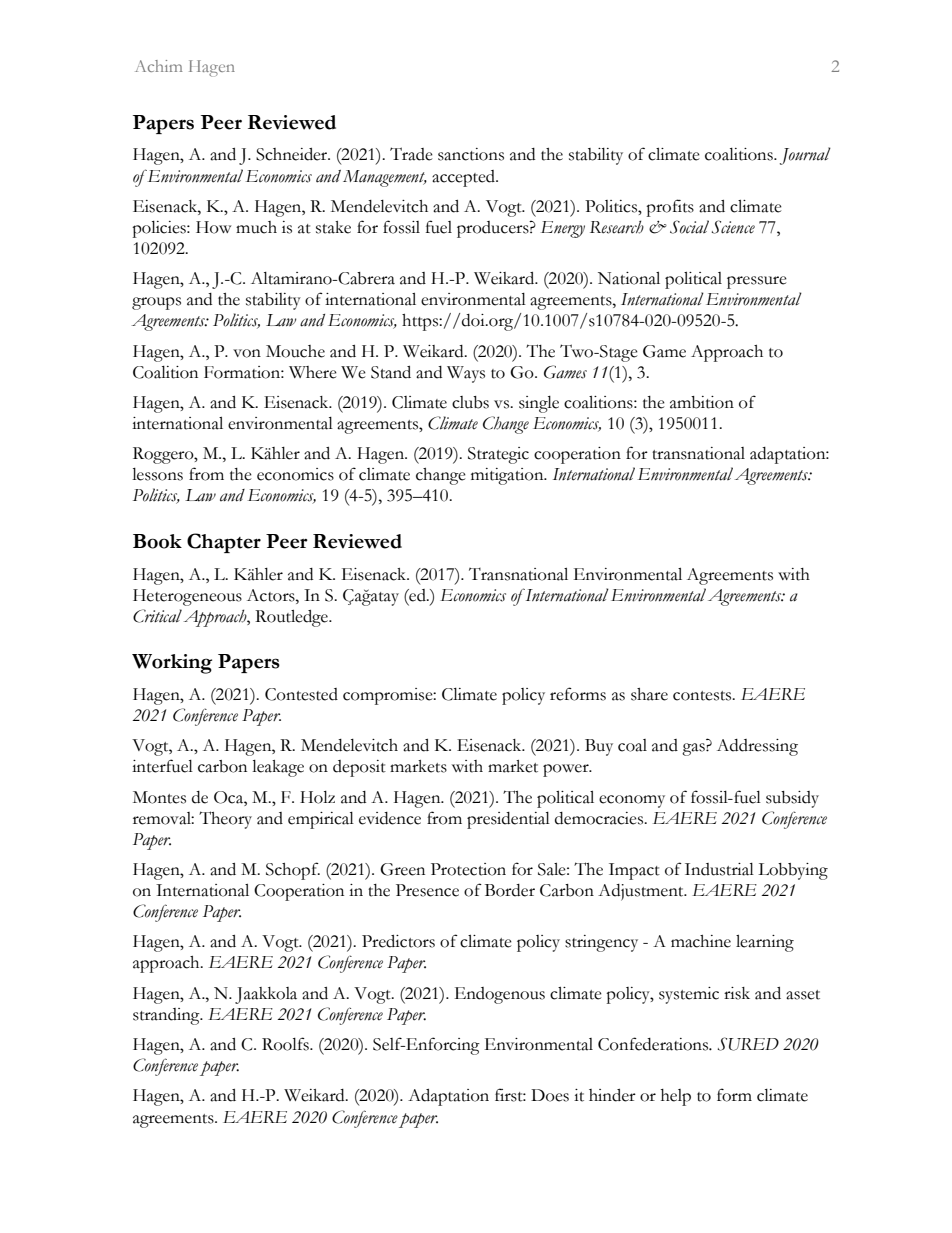 The width and height of the document is (952, 1233). What do you see at coordinates (213, 227) in the document?
I see `How` at bounding box center [213, 227].
